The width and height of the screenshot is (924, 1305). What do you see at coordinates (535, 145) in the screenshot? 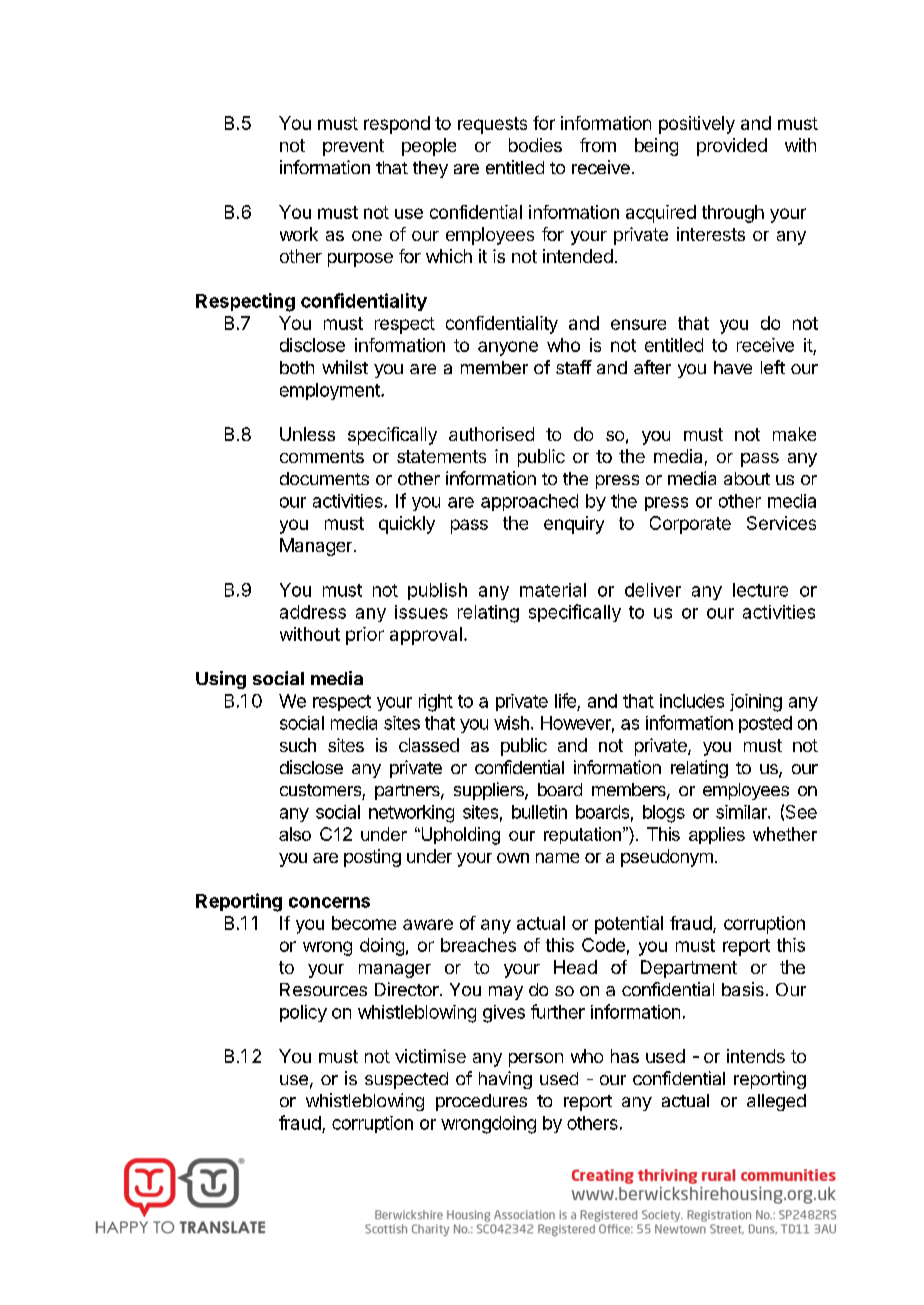
I see `bodies` at bounding box center [535, 145].
